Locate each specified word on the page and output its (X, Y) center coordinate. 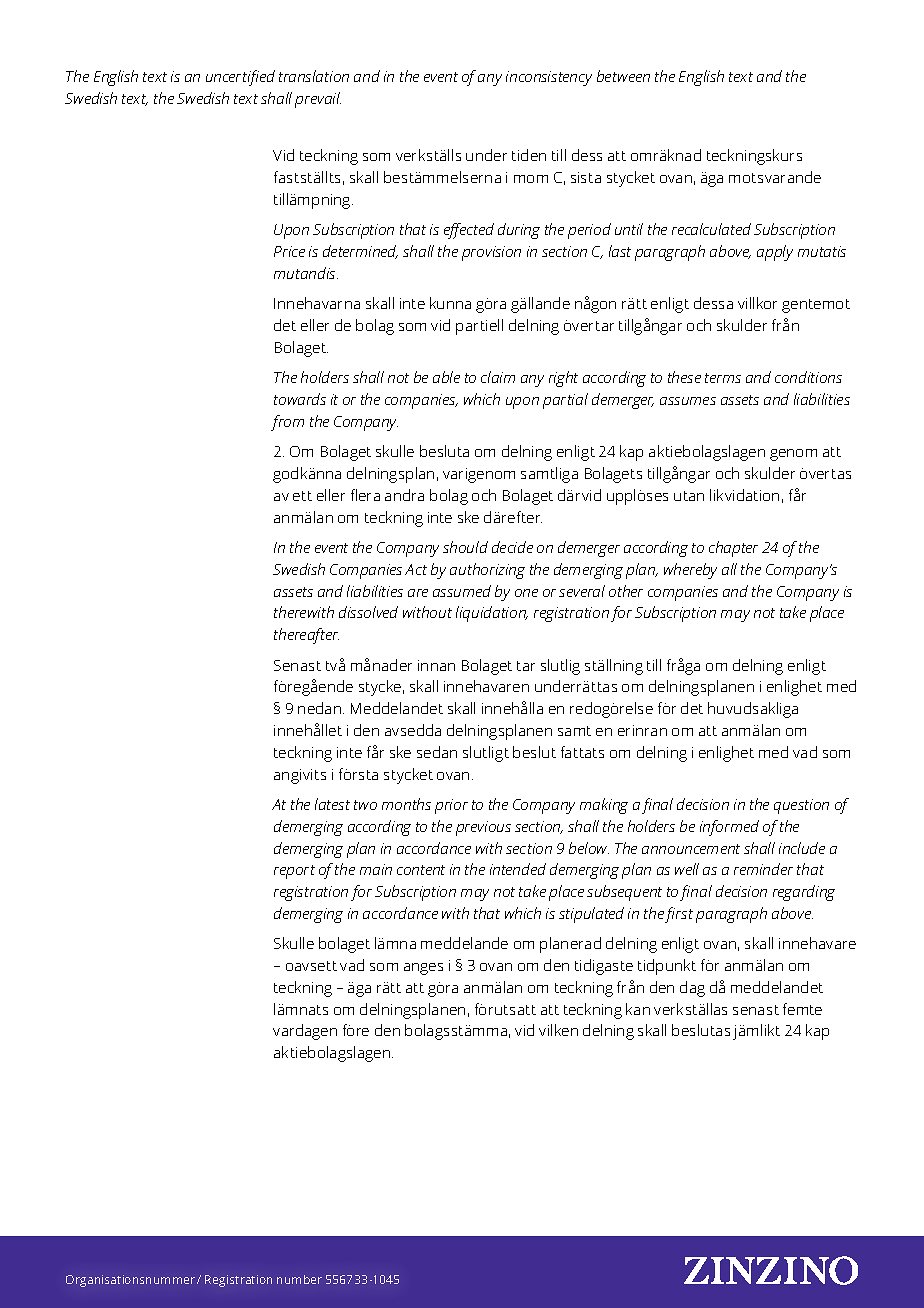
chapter (733, 549)
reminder (763, 869)
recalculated (711, 229)
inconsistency (549, 78)
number (299, 1279)
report (294, 872)
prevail (318, 100)
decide (512, 547)
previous (483, 828)
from (287, 423)
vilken (558, 1030)
